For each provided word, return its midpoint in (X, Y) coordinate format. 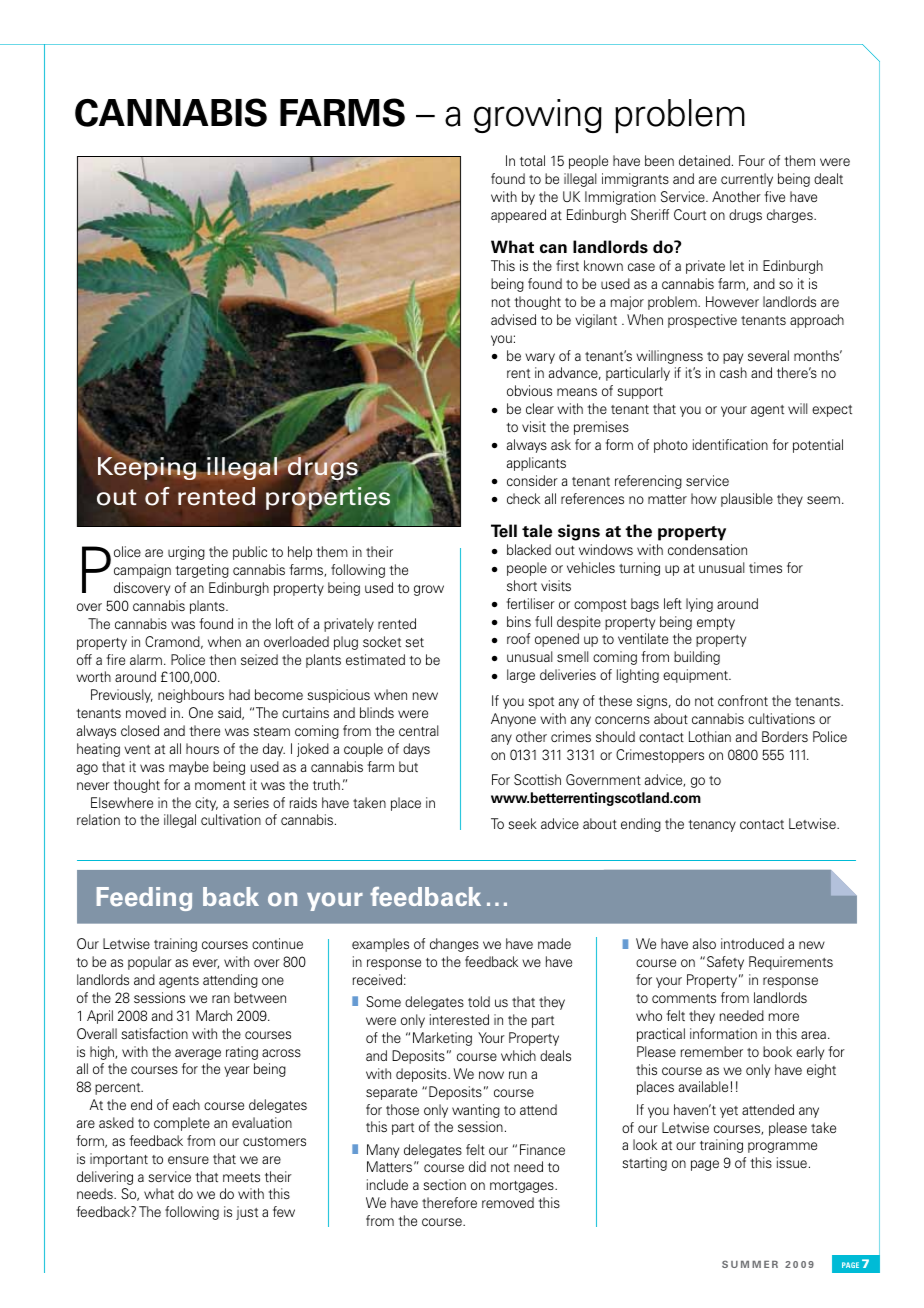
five (775, 196)
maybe (189, 768)
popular (150, 963)
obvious (529, 390)
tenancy (712, 826)
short (522, 585)
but (408, 766)
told (479, 1001)
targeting (202, 571)
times (765, 567)
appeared (518, 216)
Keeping (148, 467)
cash (733, 372)
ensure (188, 1160)
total (532, 160)
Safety (725, 963)
